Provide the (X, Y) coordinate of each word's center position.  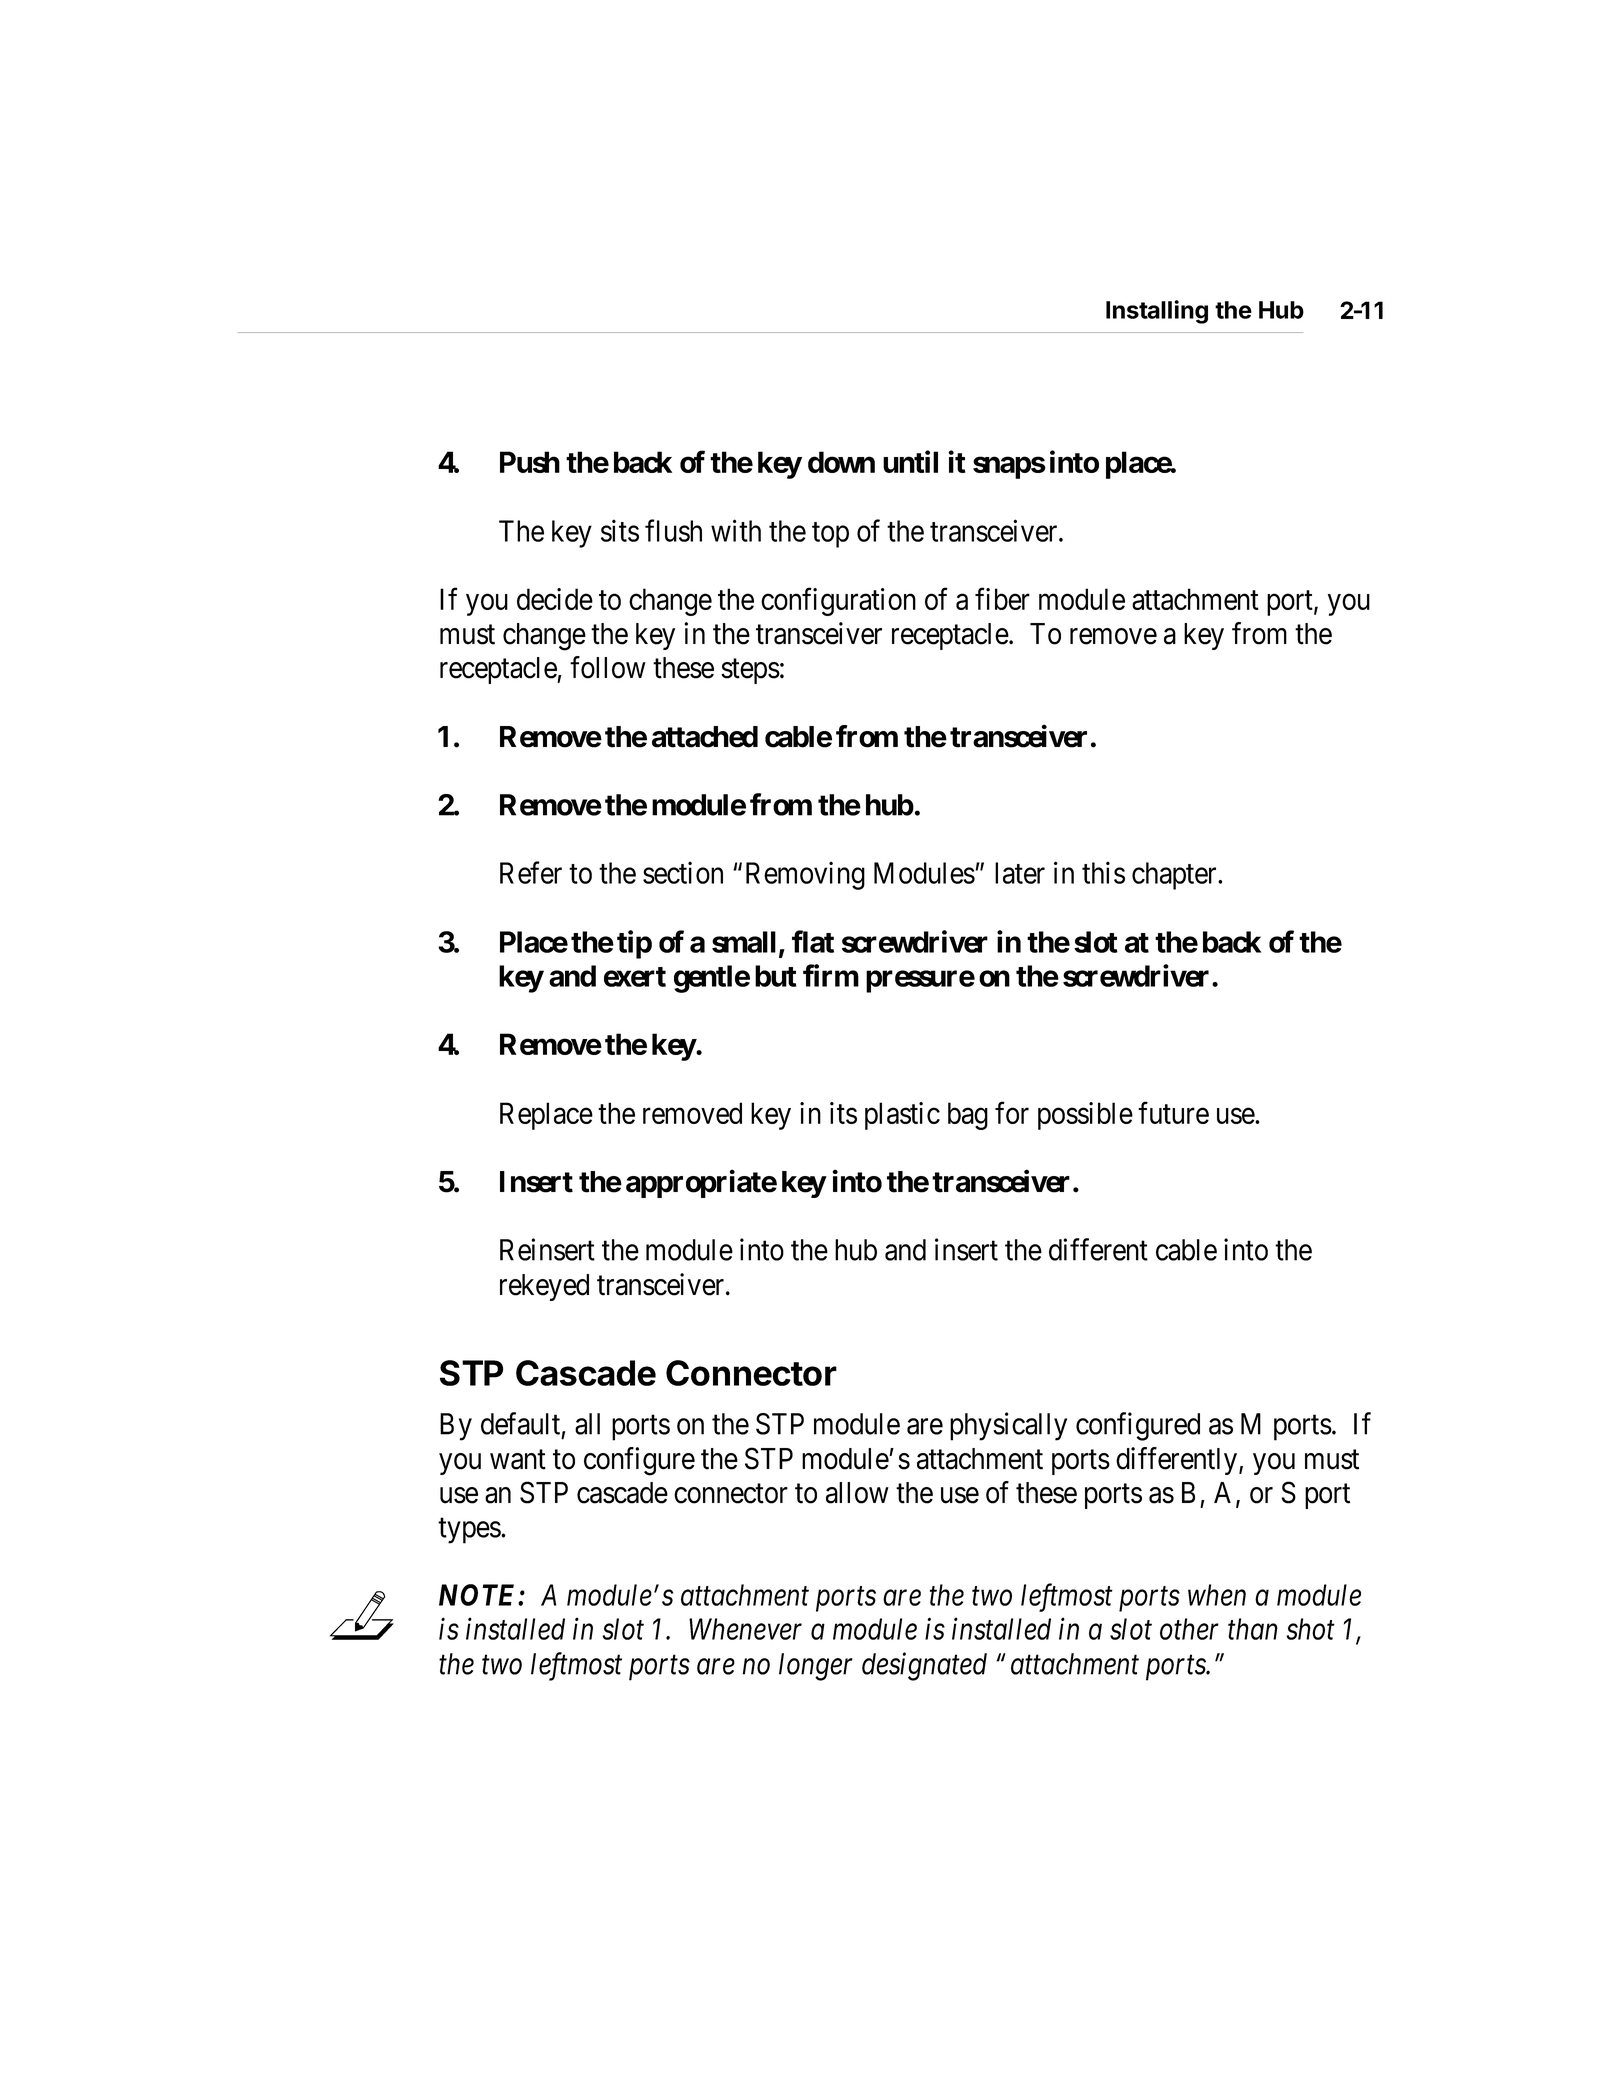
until (910, 461)
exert (635, 977)
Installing (1157, 312)
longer (816, 1667)
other (1189, 1629)
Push (530, 462)
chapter (1175, 876)
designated (924, 1666)
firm (831, 975)
